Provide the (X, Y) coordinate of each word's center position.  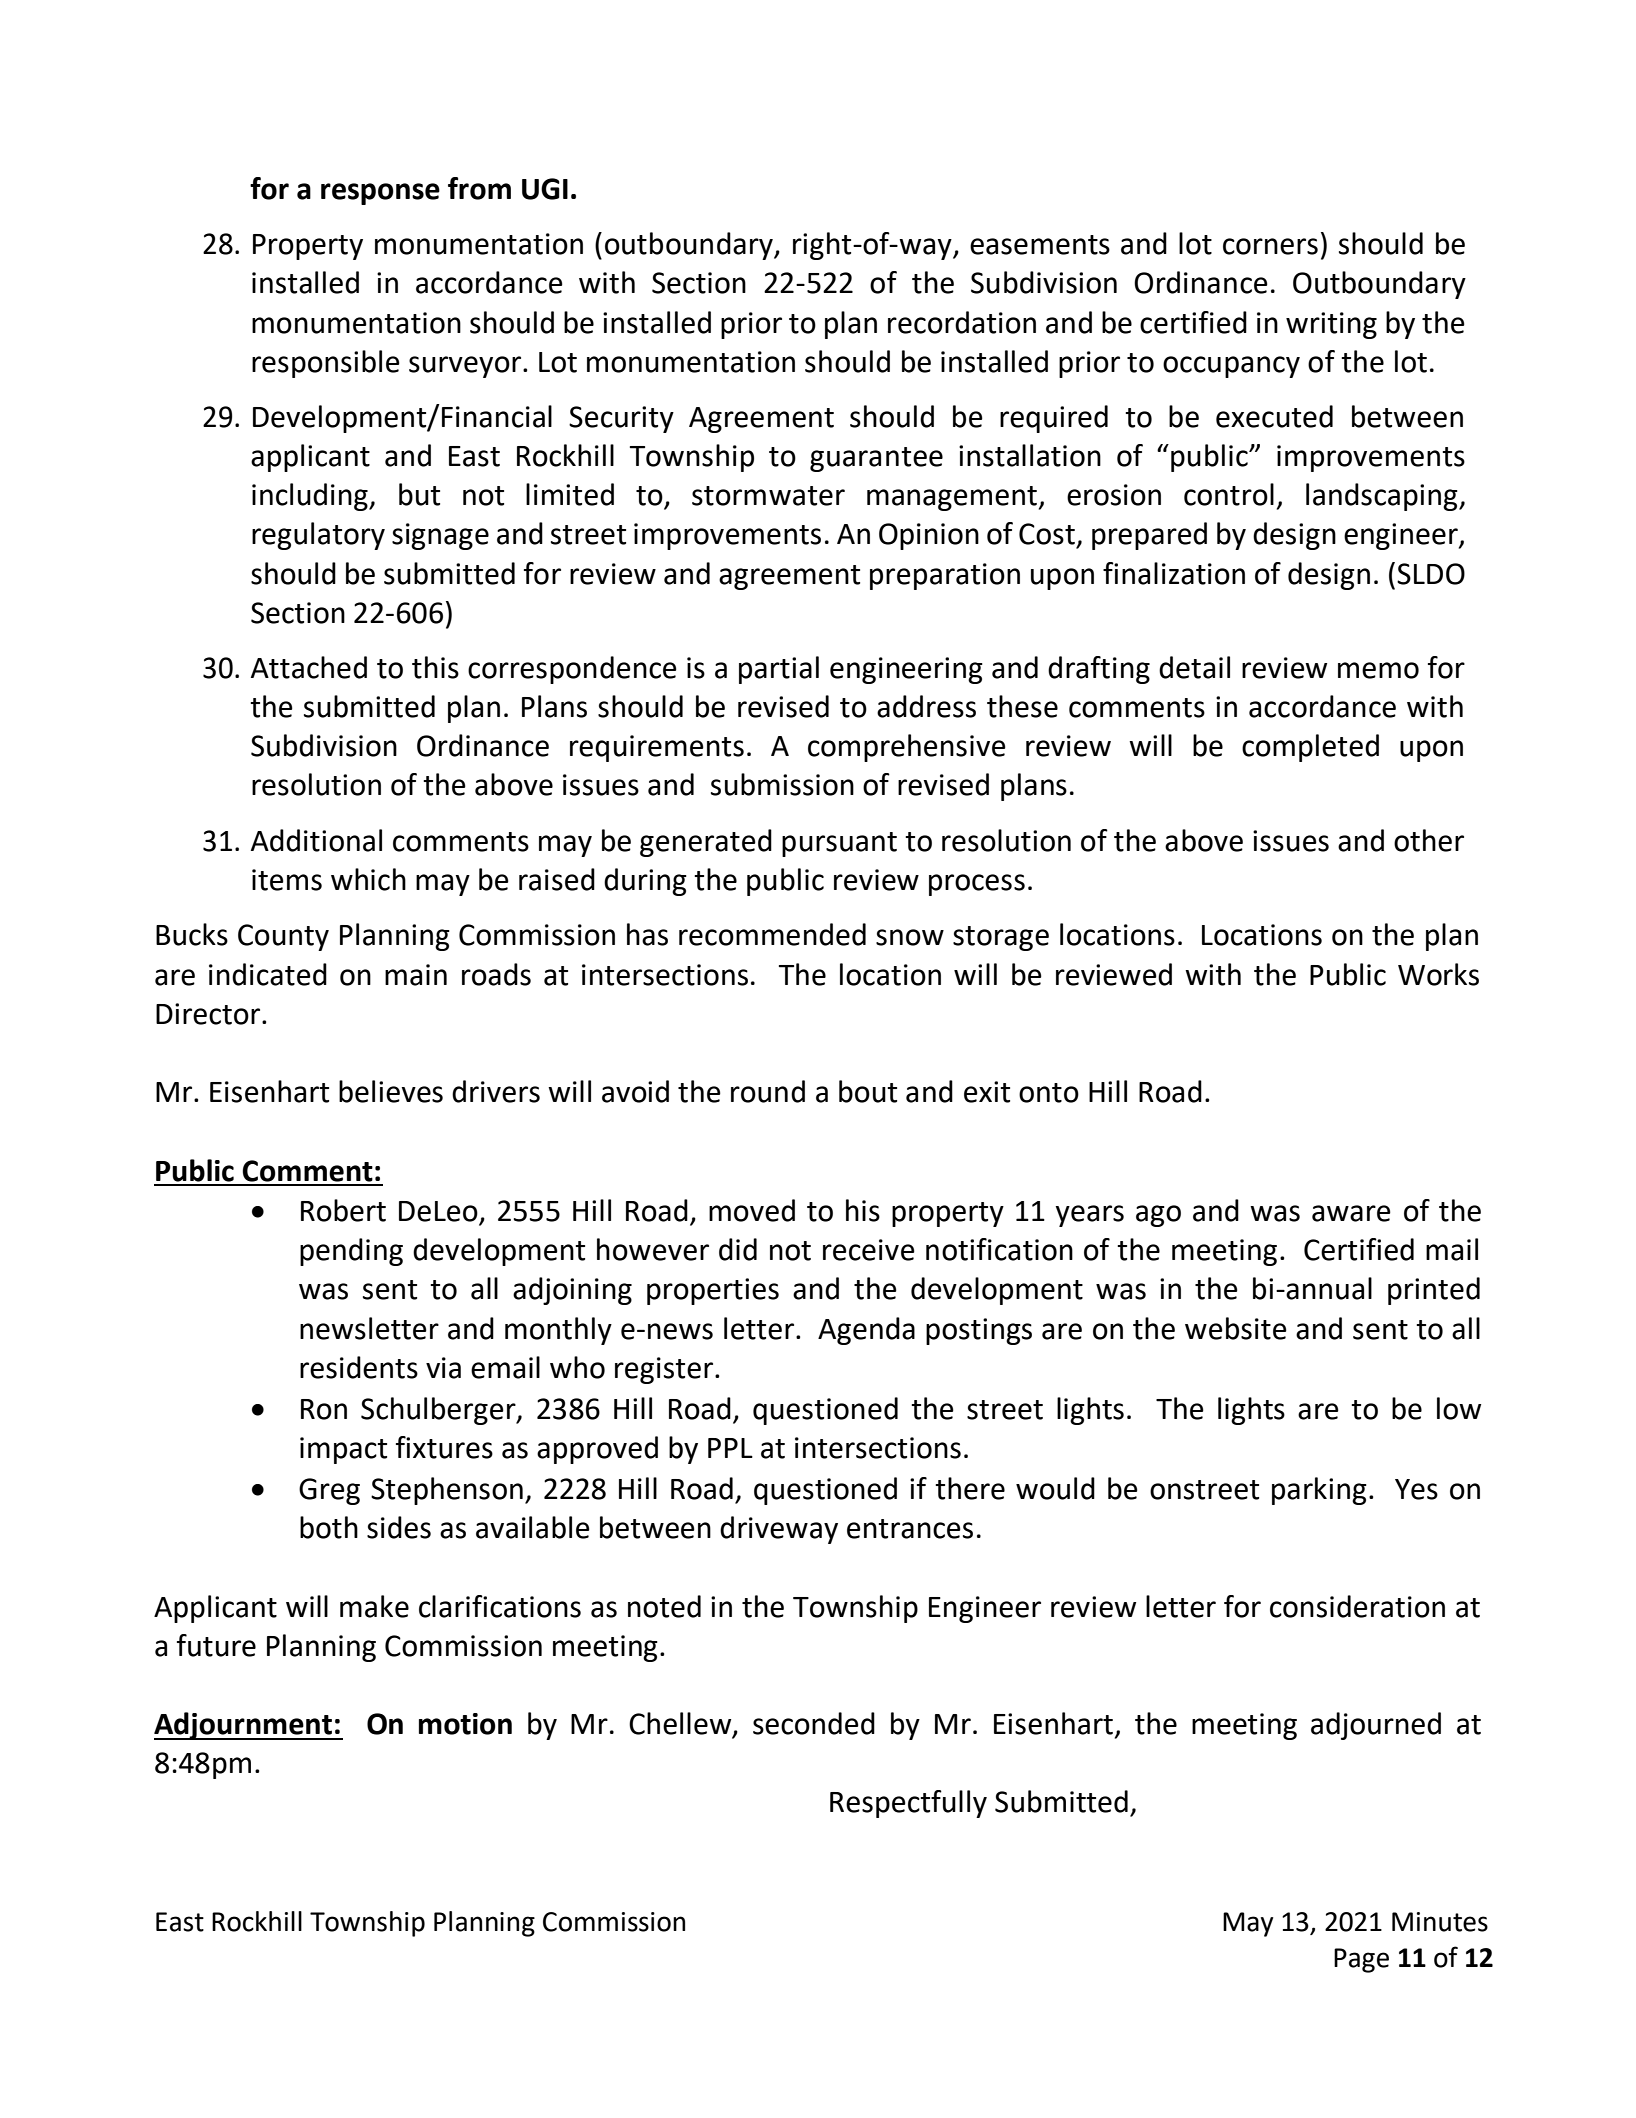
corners (1270, 246)
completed (1310, 748)
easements (1040, 245)
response (380, 194)
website (1236, 1328)
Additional (316, 840)
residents (359, 1367)
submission (782, 784)
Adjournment (244, 1726)
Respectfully (908, 1804)
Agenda (866, 1331)
